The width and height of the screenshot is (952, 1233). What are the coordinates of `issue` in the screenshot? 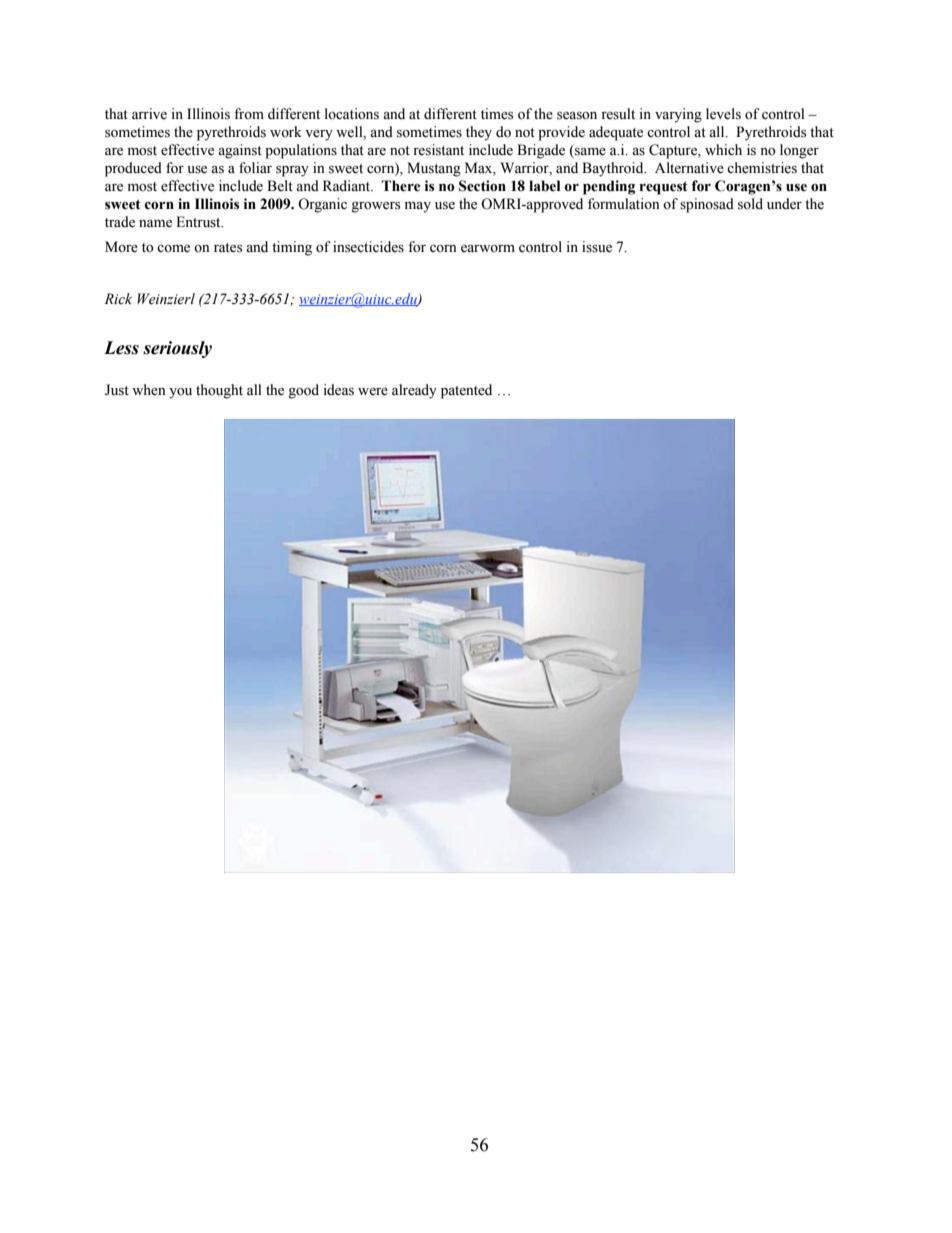 It's located at (597, 247).
